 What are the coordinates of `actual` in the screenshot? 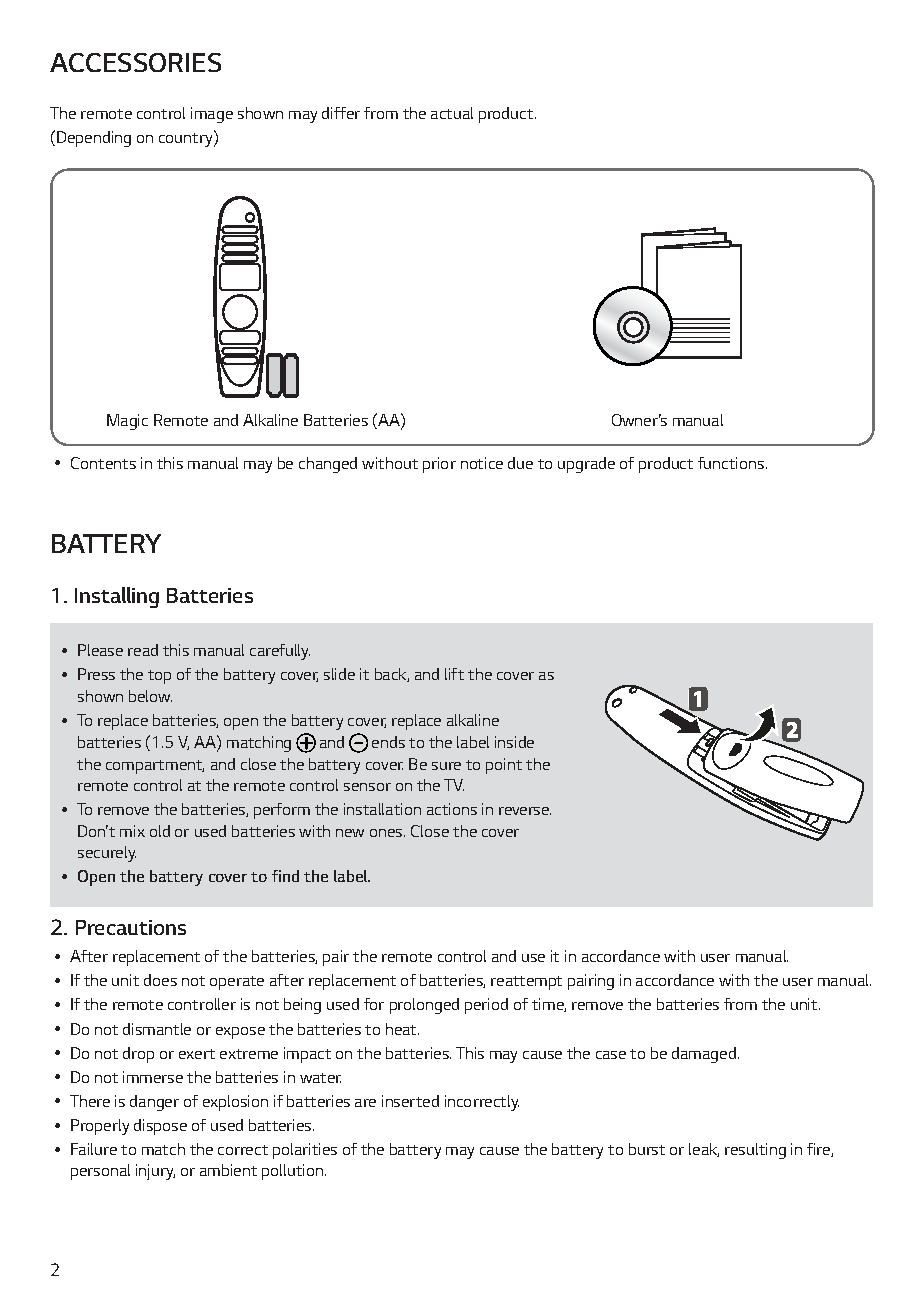 It's located at (452, 113).
